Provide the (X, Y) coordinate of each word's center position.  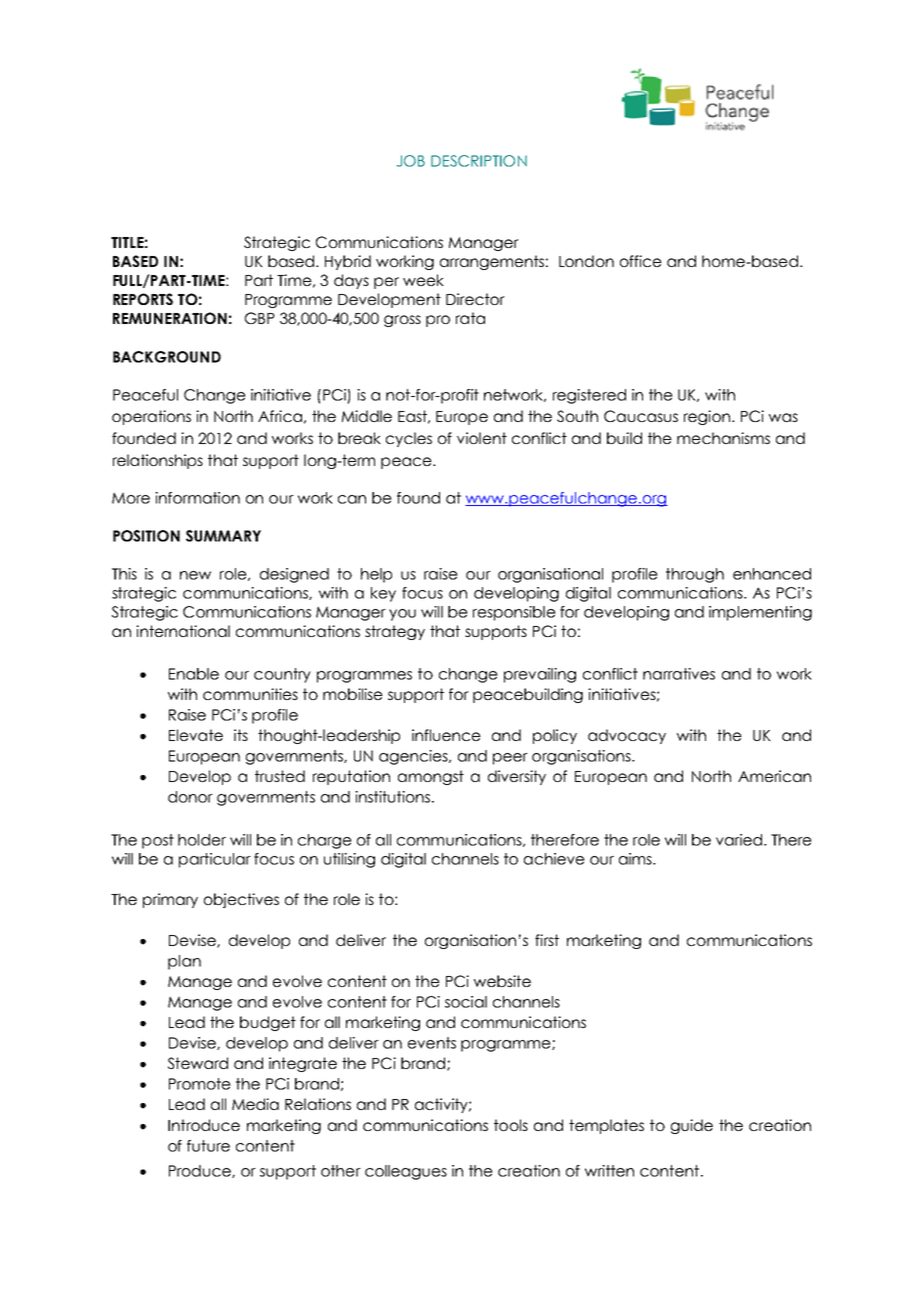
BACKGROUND (167, 357)
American (774, 776)
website (502, 981)
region (707, 417)
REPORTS (143, 299)
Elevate (196, 735)
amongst (431, 777)
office (641, 261)
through (695, 575)
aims (636, 859)
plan (184, 962)
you (402, 615)
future (208, 1146)
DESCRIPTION (479, 161)
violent (482, 438)
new (195, 575)
